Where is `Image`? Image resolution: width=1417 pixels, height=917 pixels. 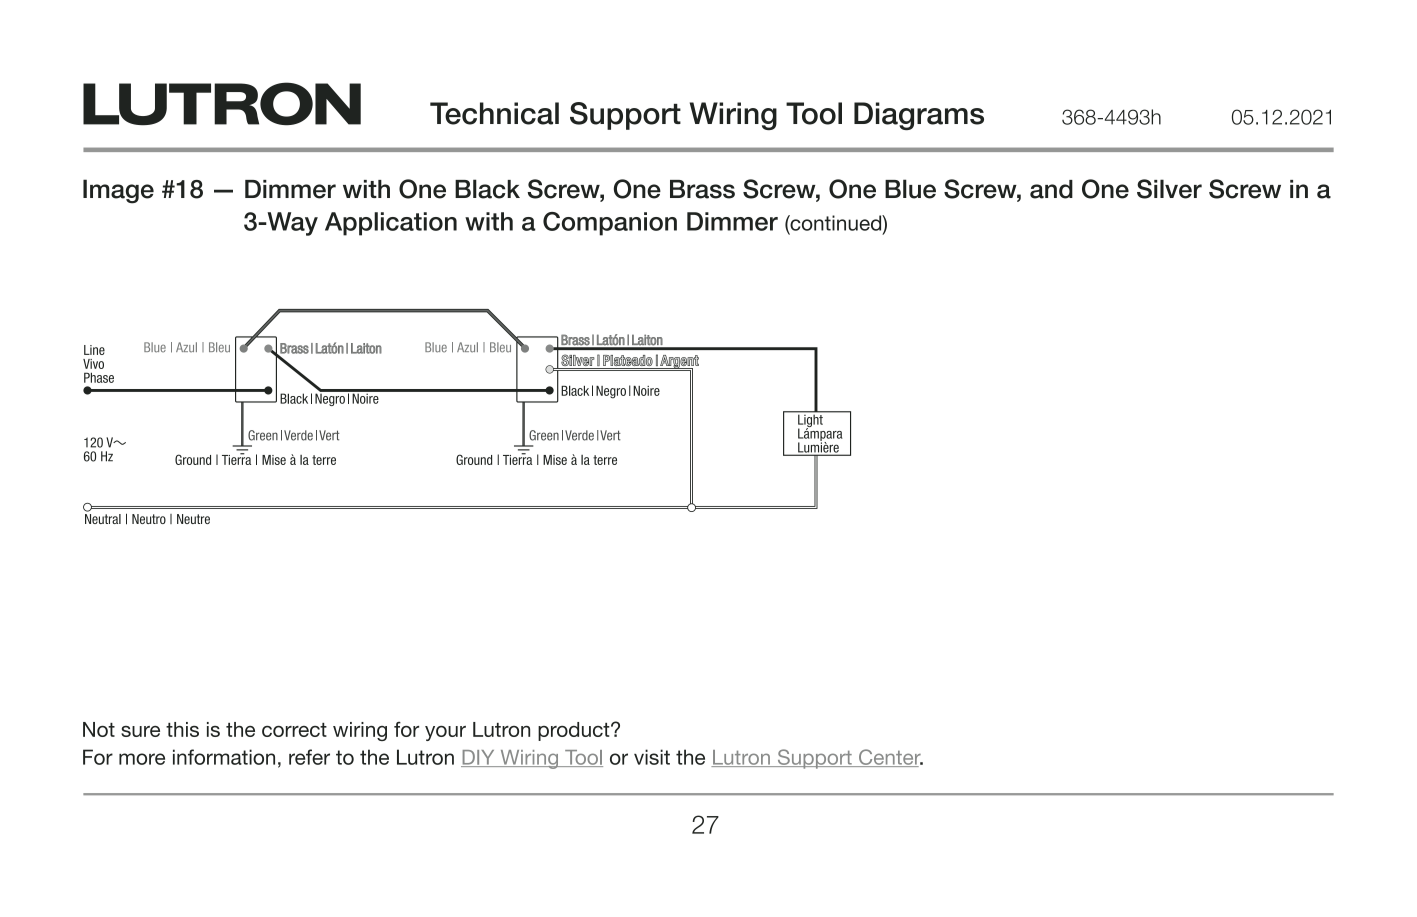 Image is located at coordinates (118, 191).
